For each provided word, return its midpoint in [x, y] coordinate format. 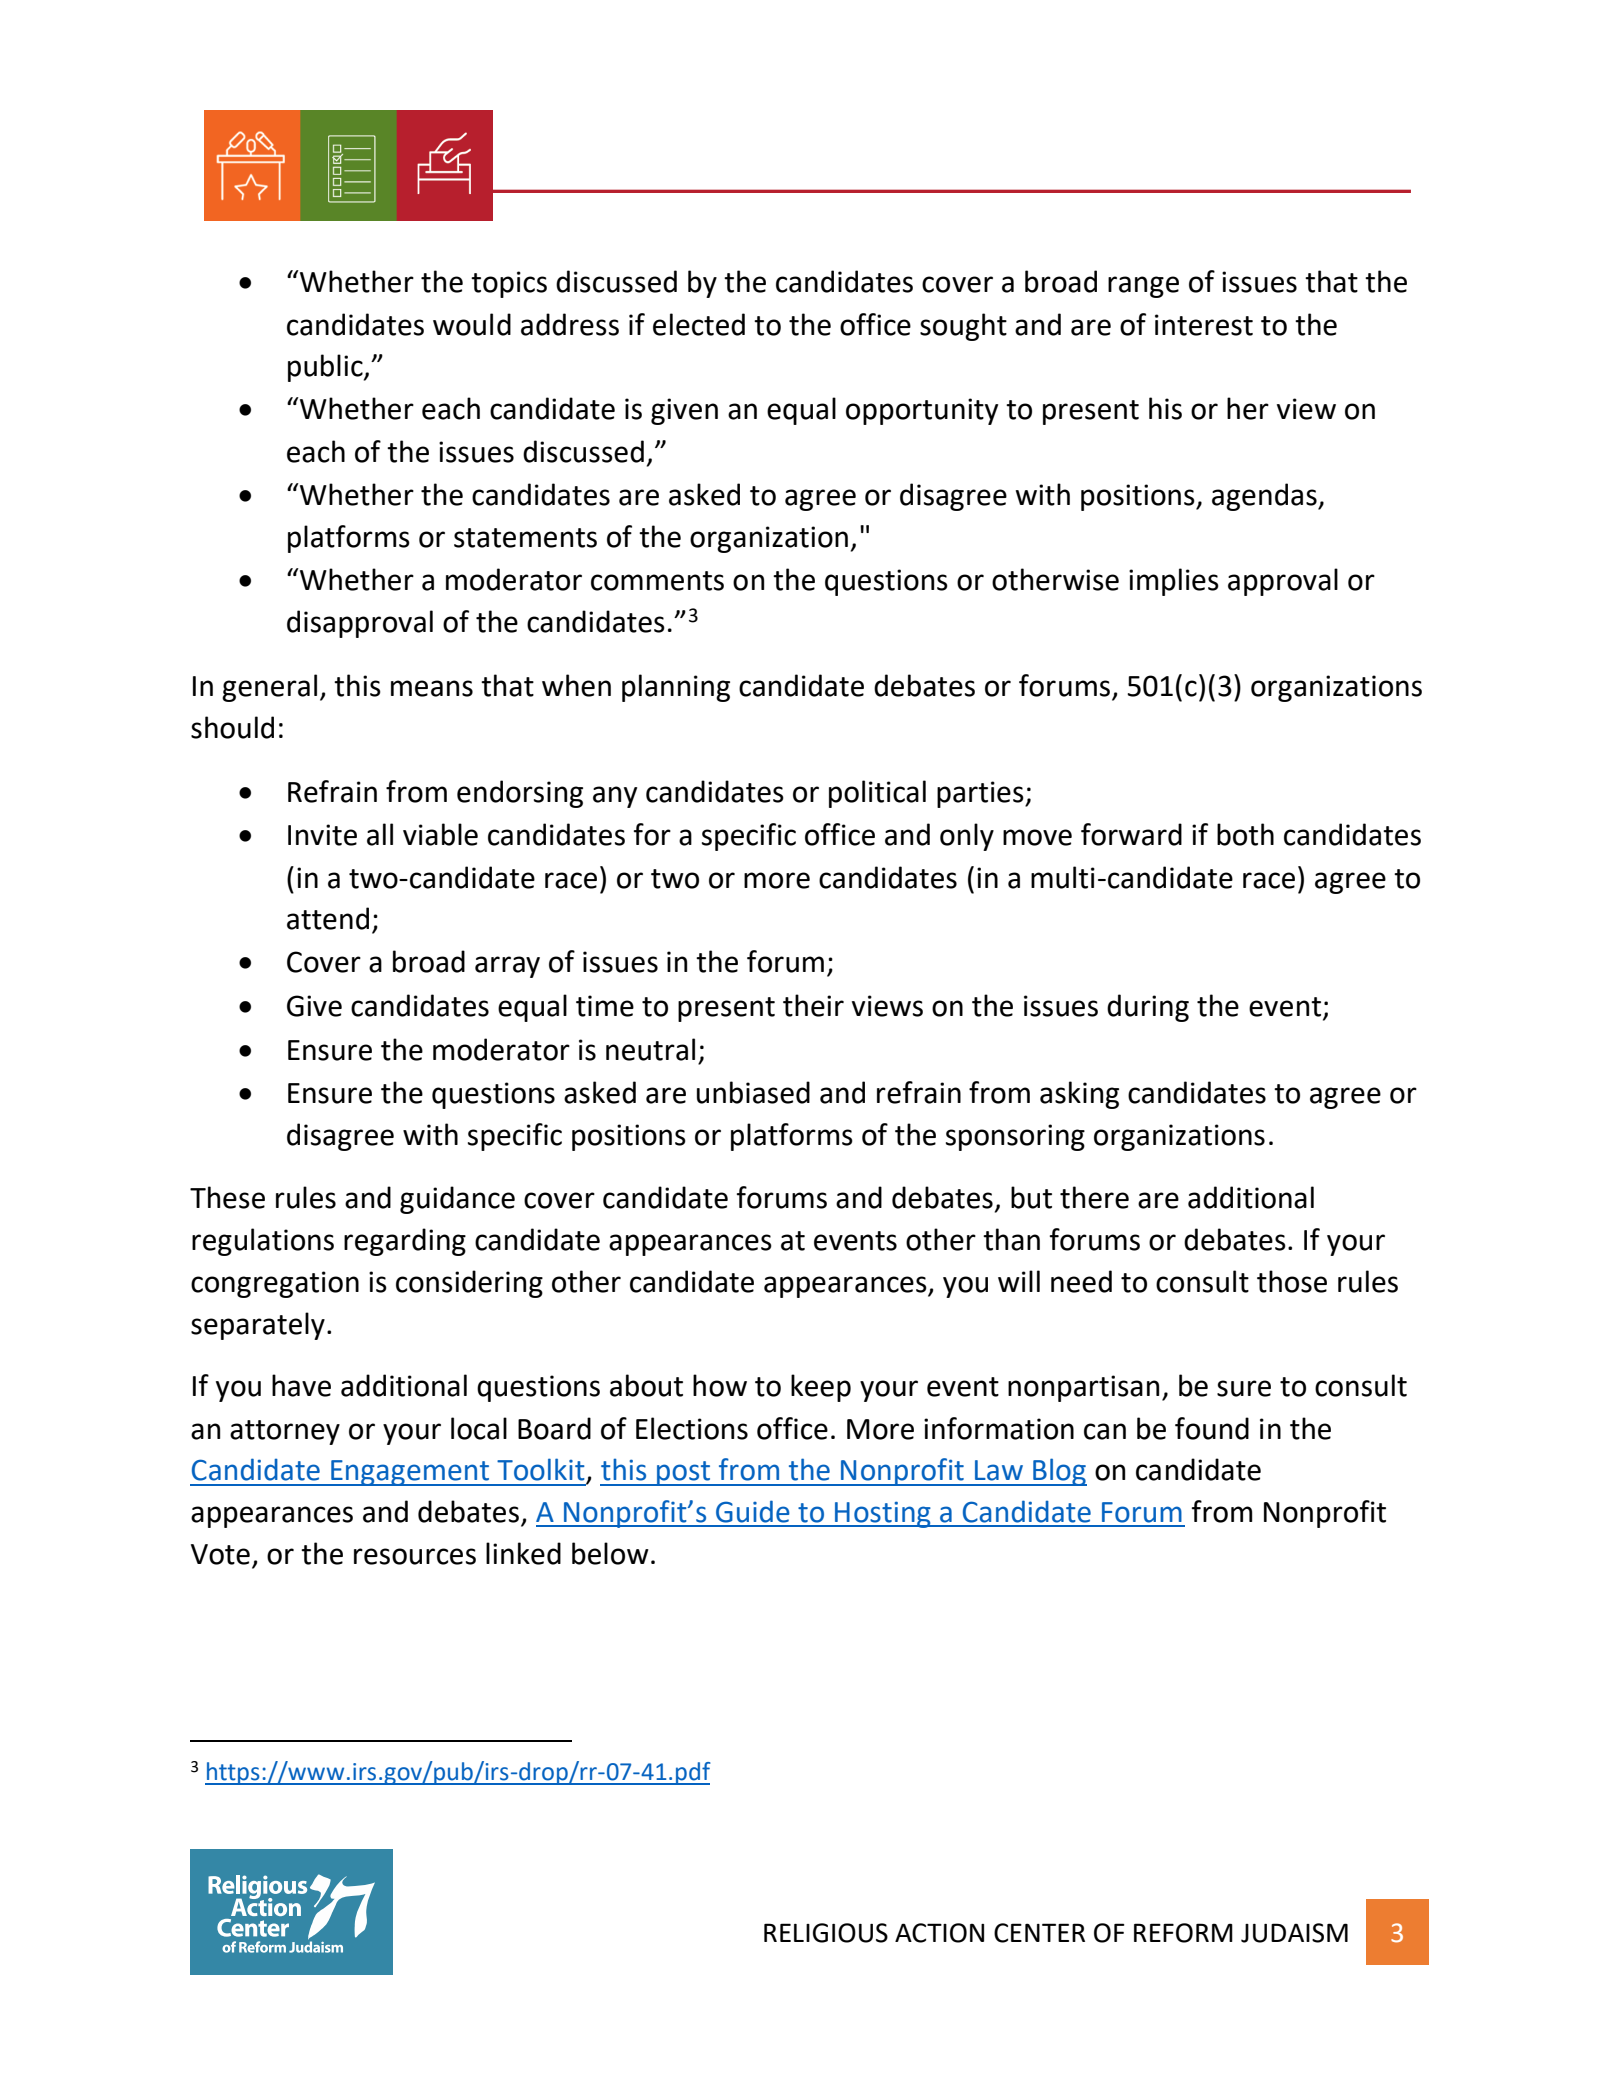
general [269, 688]
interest [1204, 325]
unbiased [753, 1092]
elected [699, 324]
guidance [457, 1200]
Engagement [410, 1473]
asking [1079, 1095]
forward [1131, 834]
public [326, 368]
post [684, 1473]
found [1212, 1428]
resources [415, 1556]
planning [676, 688]
